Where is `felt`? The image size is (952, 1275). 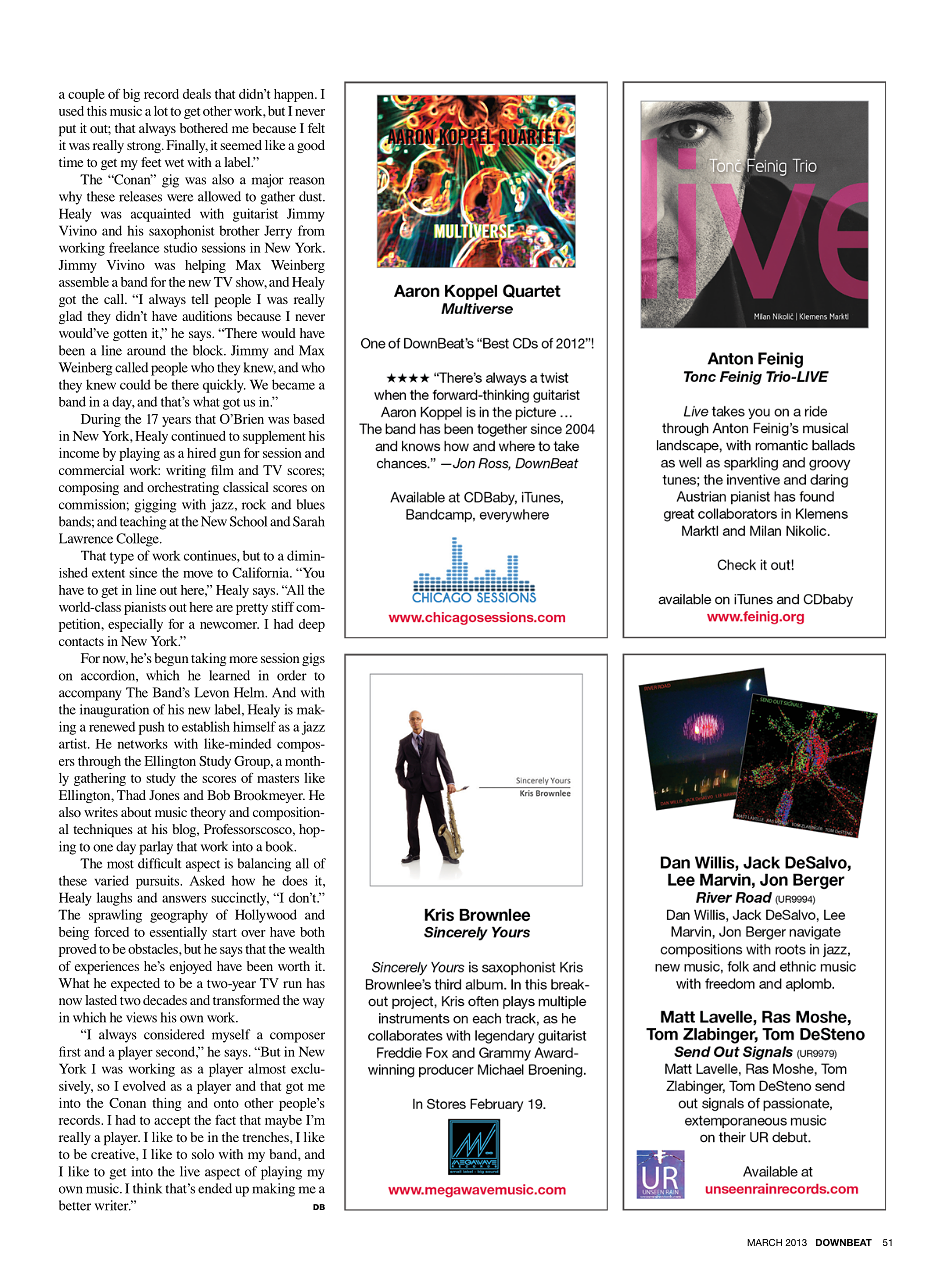
felt is located at coordinates (316, 128).
